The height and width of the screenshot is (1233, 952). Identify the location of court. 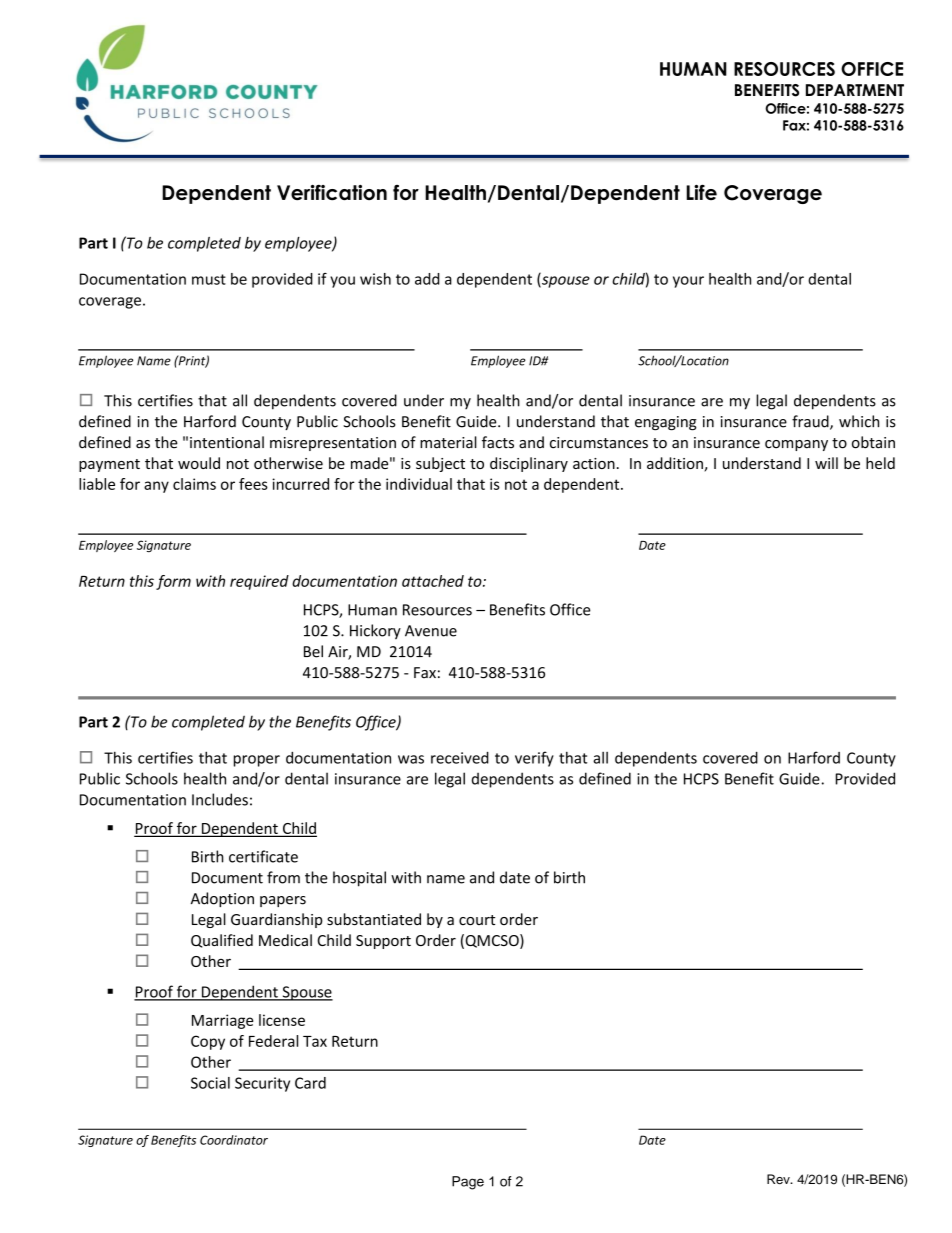
(477, 920).
